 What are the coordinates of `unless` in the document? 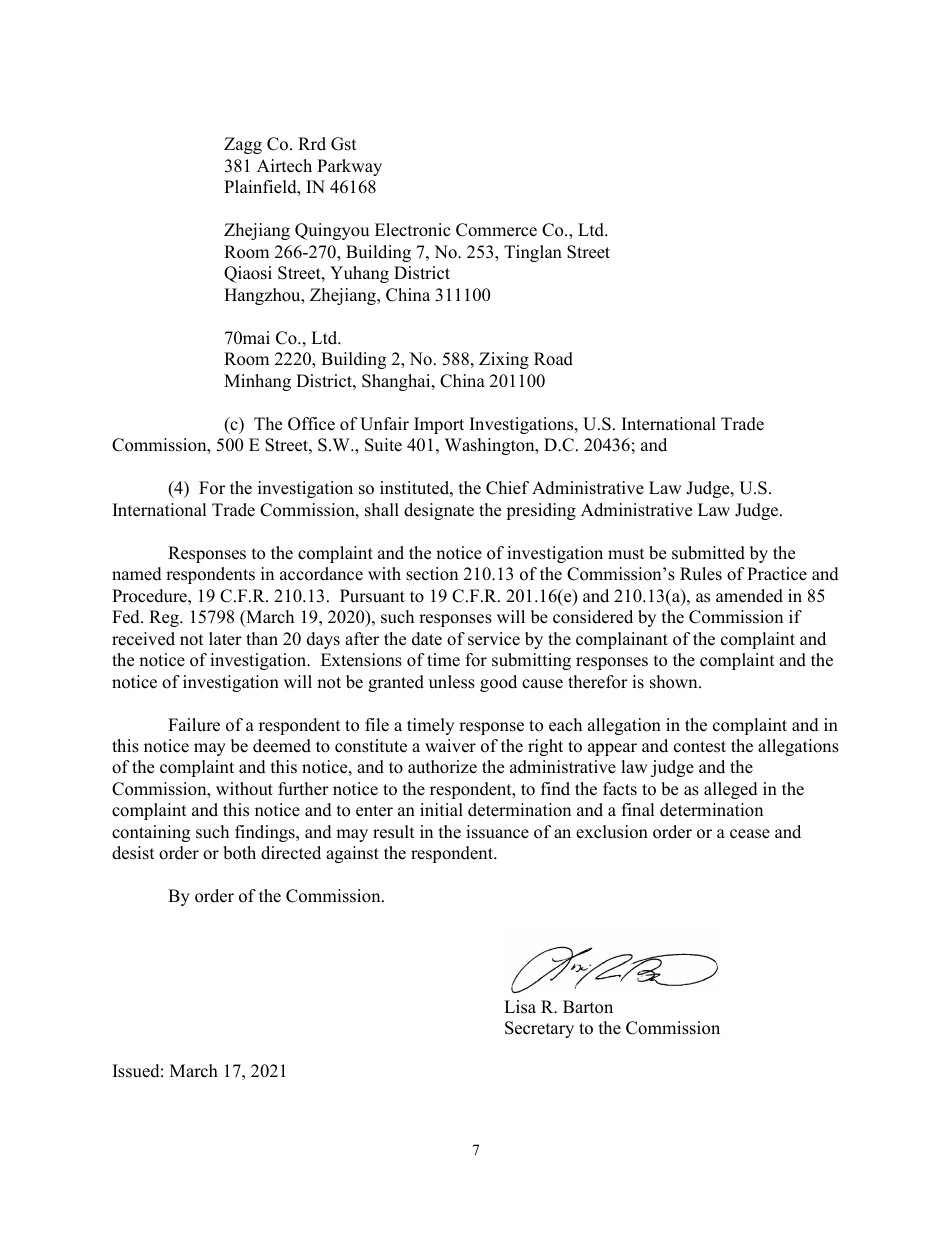 It's located at (452, 682).
